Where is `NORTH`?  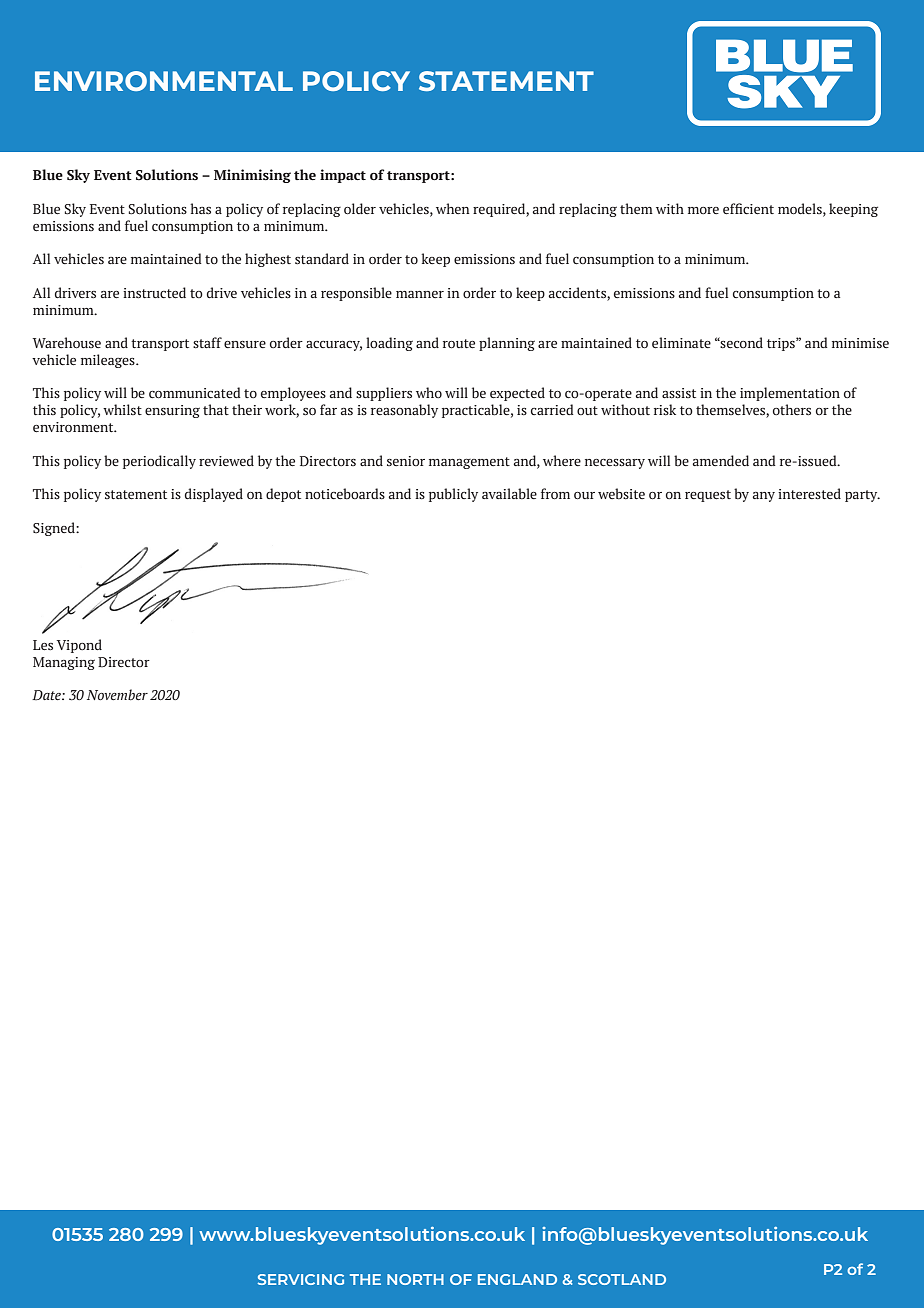
NORTH is located at coordinates (415, 1279).
